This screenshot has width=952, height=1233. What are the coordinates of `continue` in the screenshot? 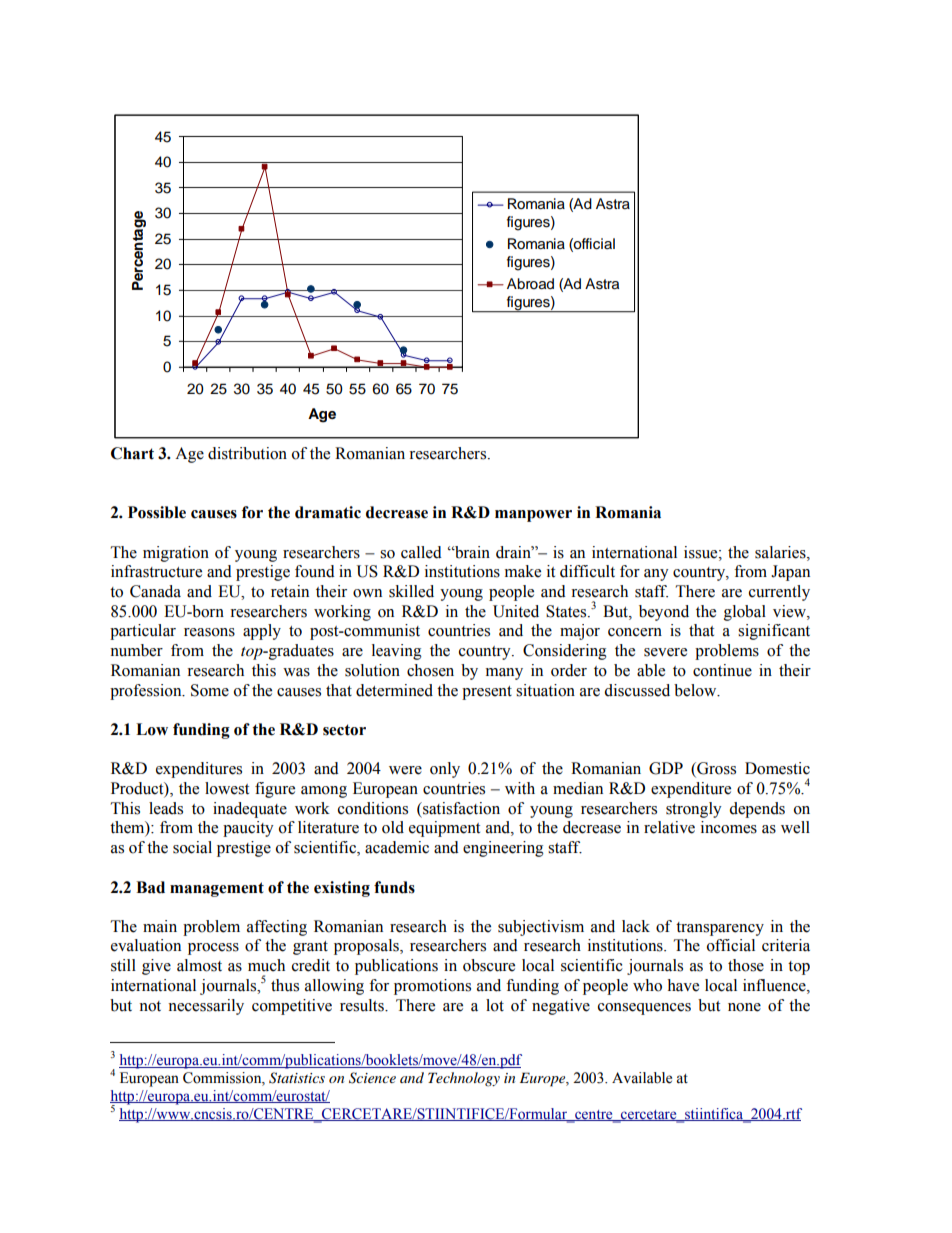 It's located at (722, 670).
